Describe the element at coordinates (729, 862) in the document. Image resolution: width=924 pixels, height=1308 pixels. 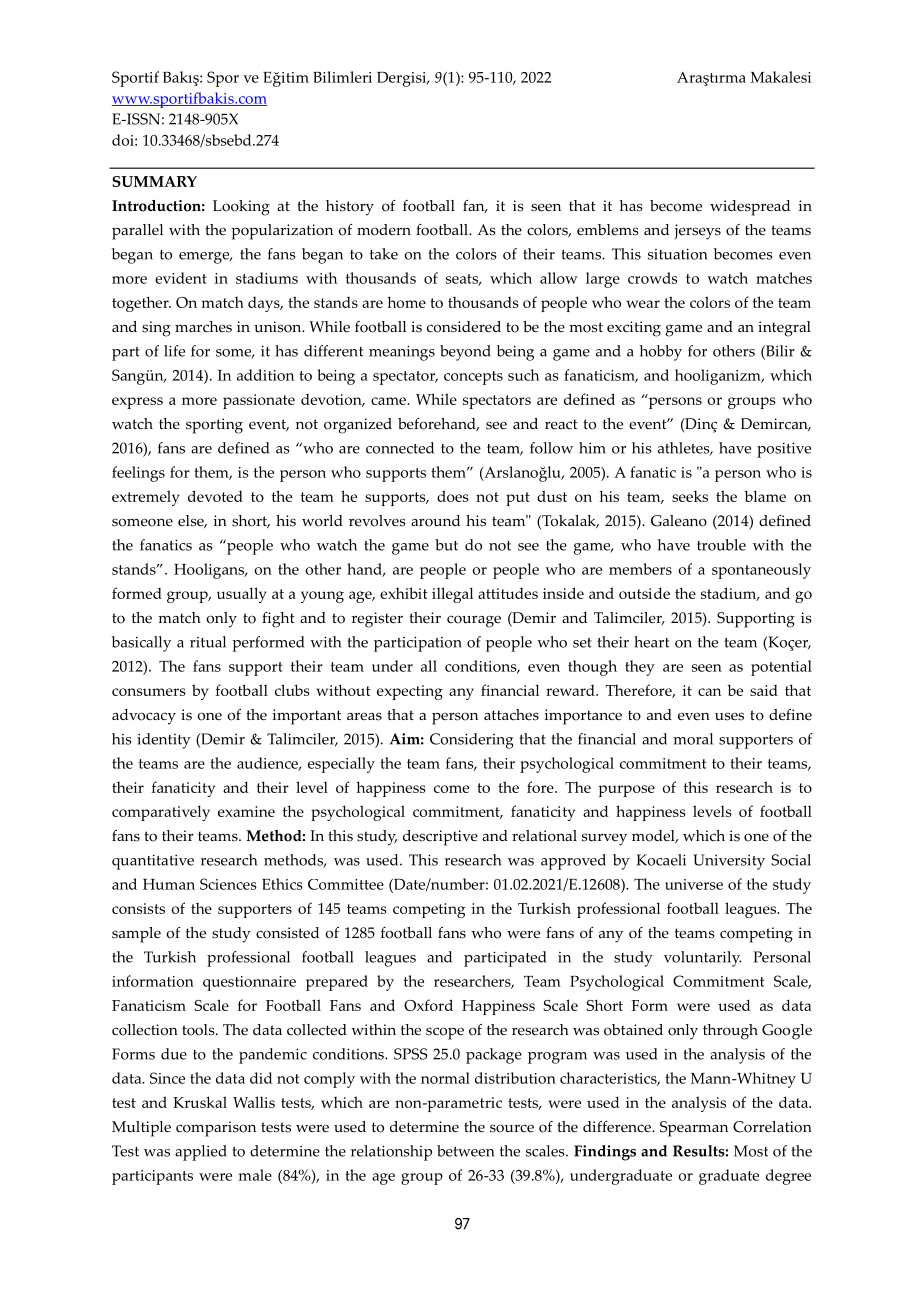
I see `University` at that location.
